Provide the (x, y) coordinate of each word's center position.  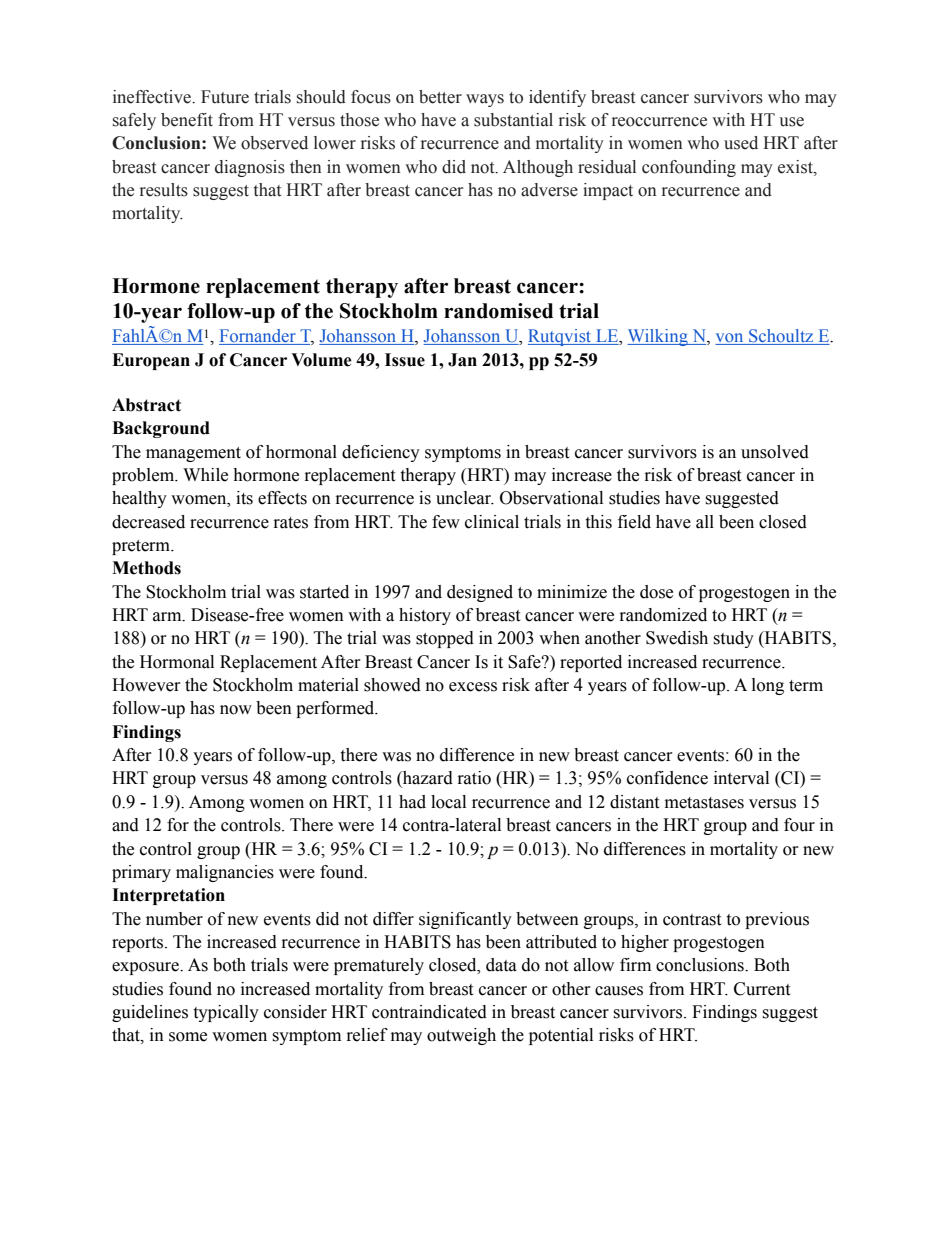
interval (741, 778)
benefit (187, 120)
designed (480, 593)
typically (226, 1013)
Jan (462, 360)
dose (656, 592)
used (741, 143)
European (151, 361)
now (236, 710)
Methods (146, 568)
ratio (474, 778)
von (730, 339)
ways (485, 100)
